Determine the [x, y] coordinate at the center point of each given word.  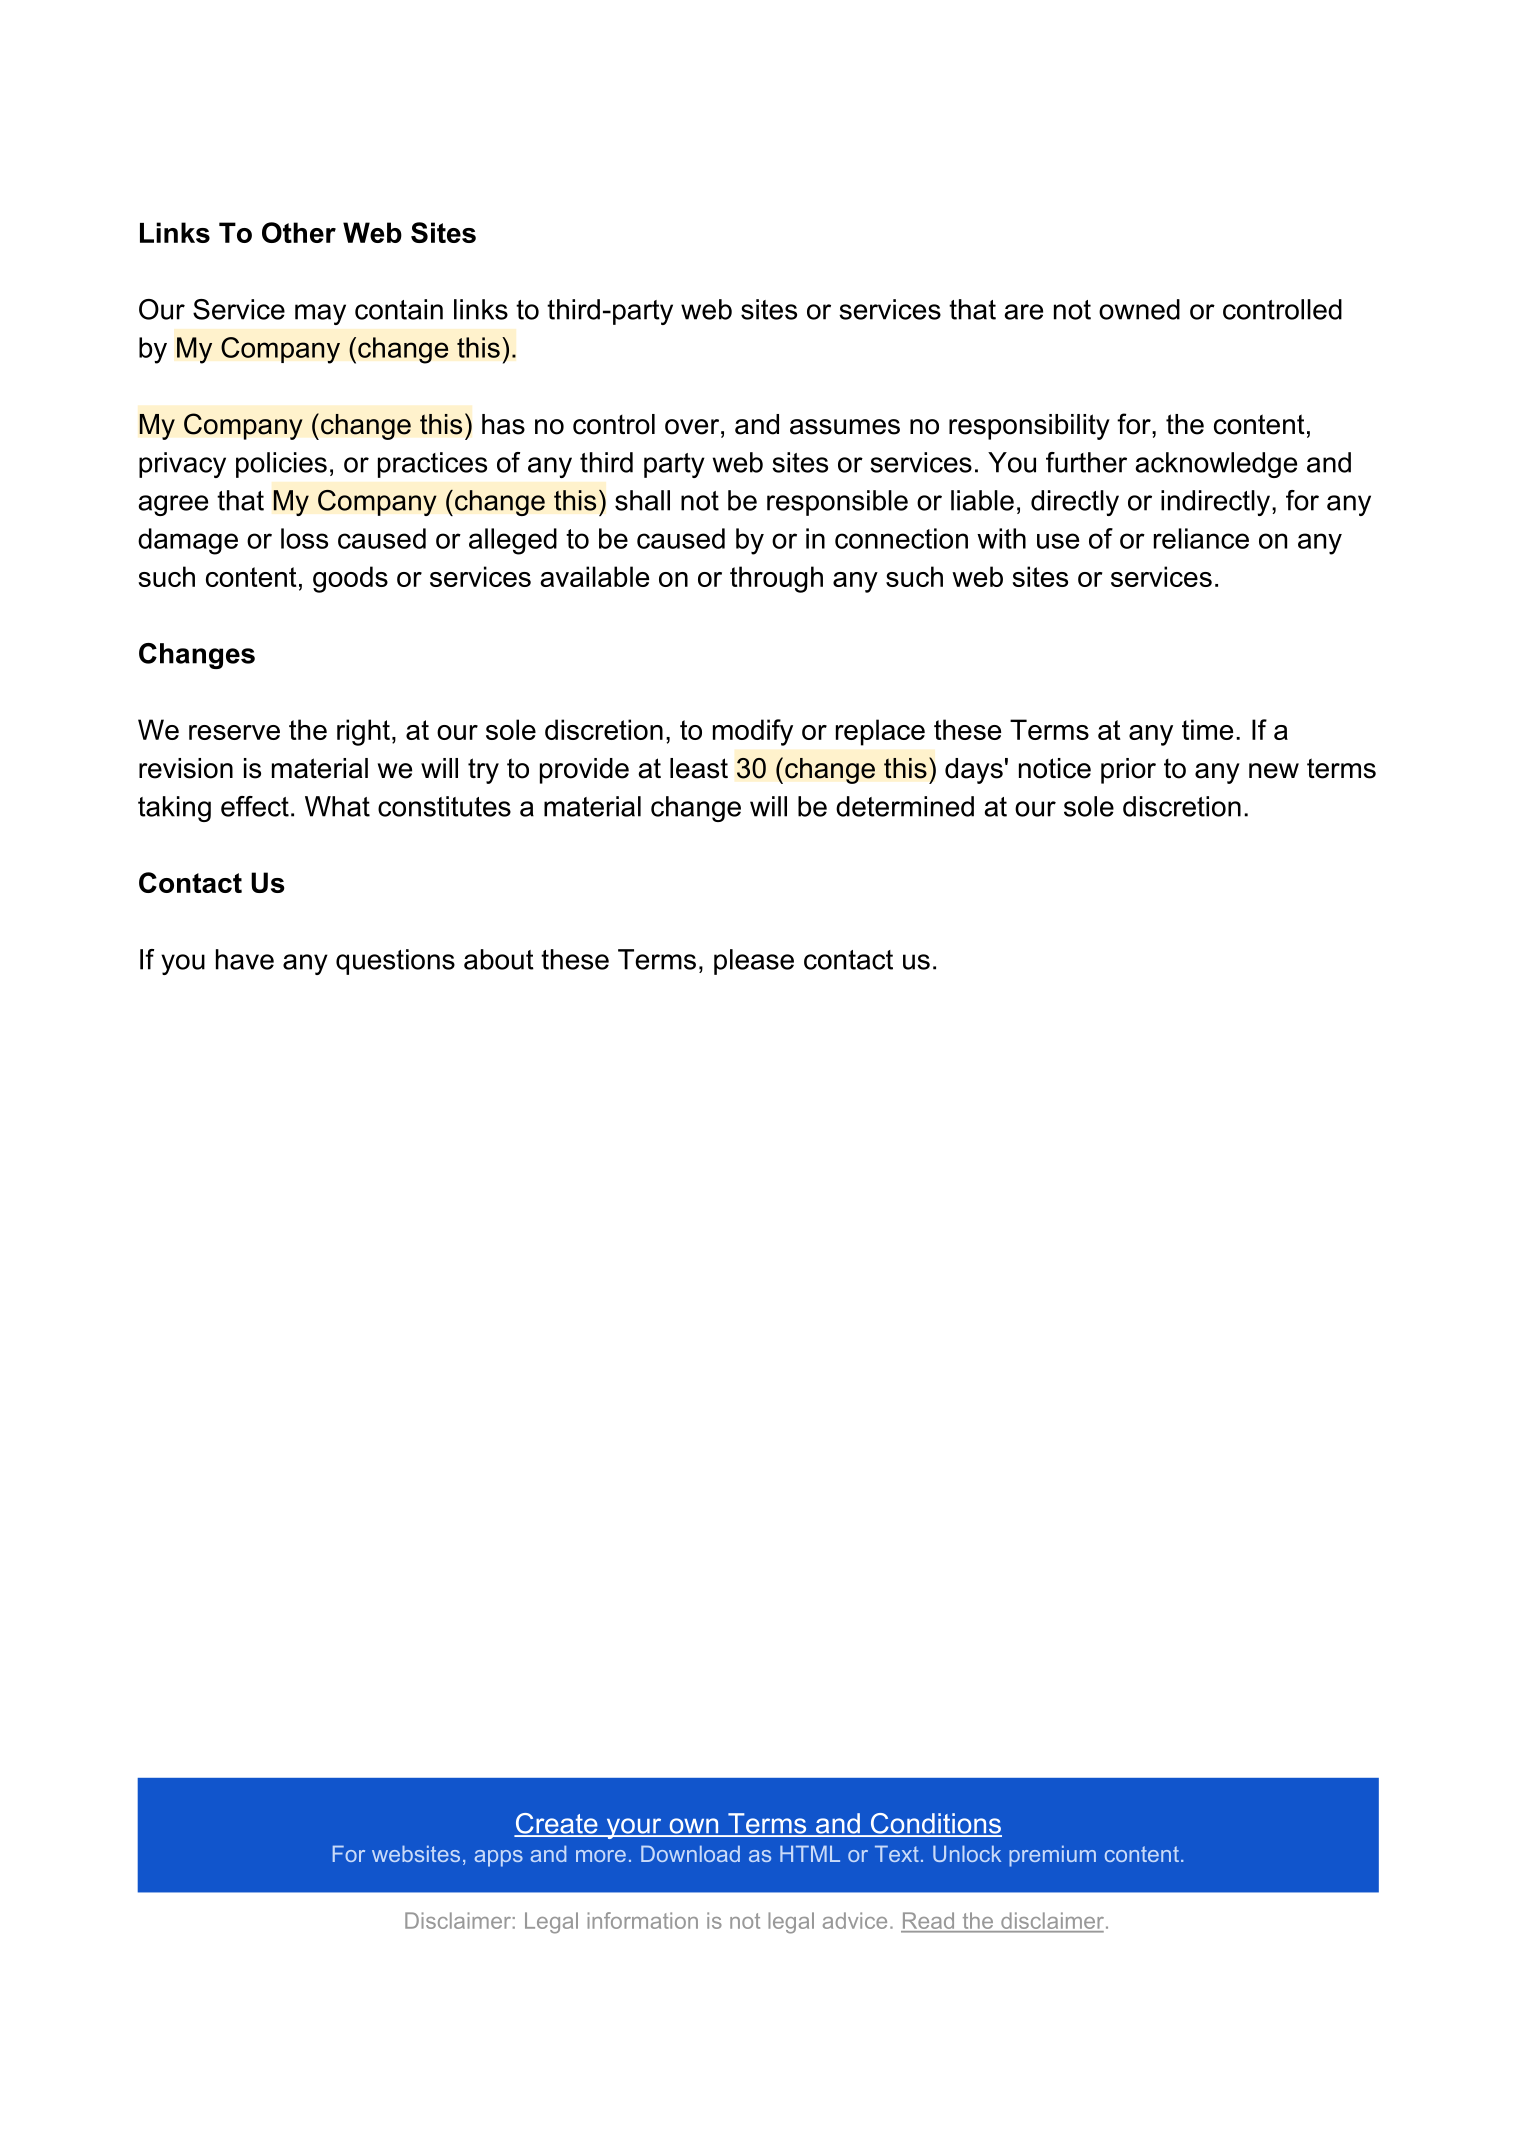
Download [690, 1853]
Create [557, 1824]
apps [499, 1858]
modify [753, 732]
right [363, 732]
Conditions [935, 1824]
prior [1128, 771]
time [1207, 729]
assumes [845, 427]
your [634, 1828]
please [754, 962]
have [245, 959]
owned [1139, 309]
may [320, 314]
